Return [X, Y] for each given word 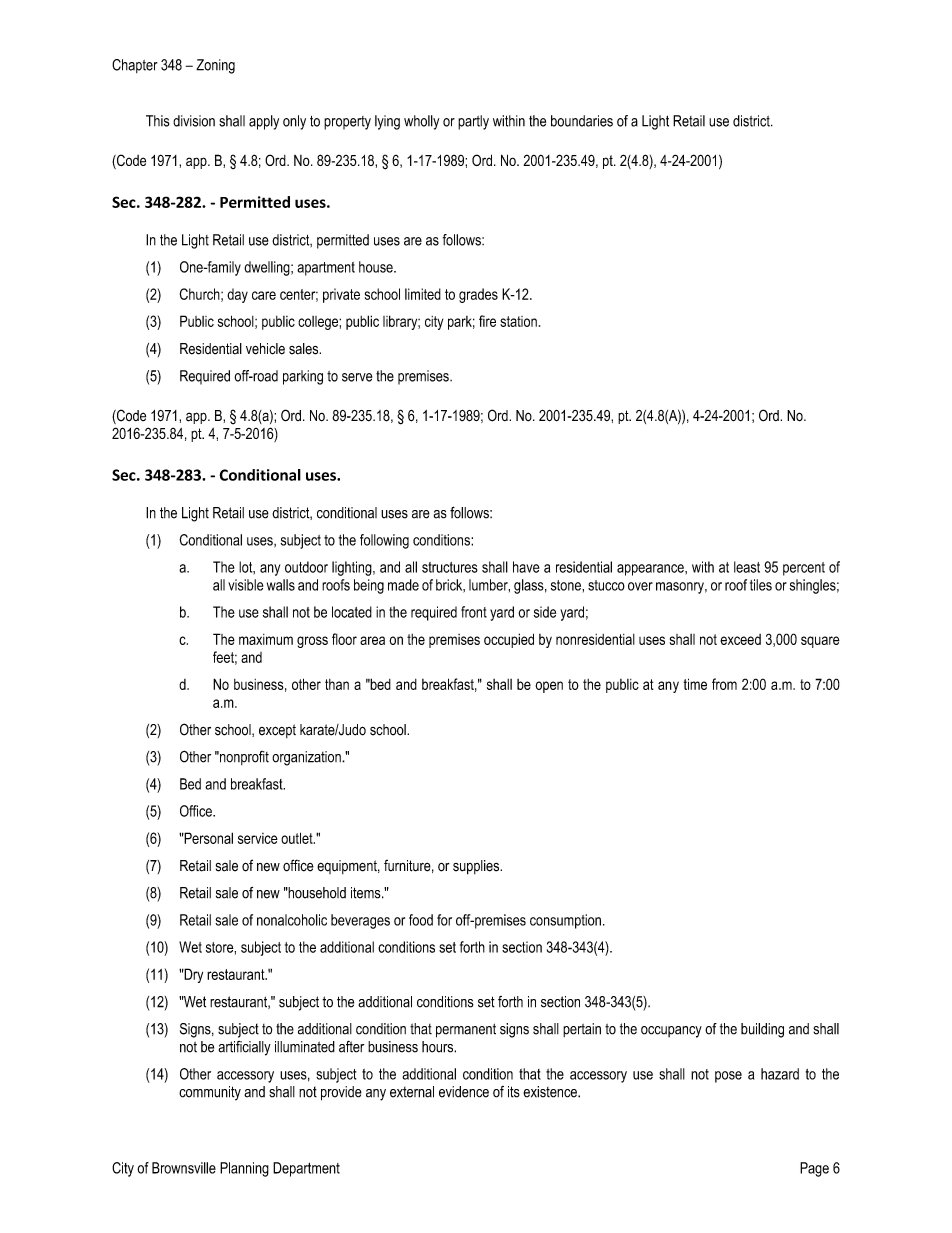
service [258, 838]
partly [473, 122]
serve [357, 377]
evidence [464, 1092]
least [747, 567]
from [724, 684]
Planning [244, 1169]
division [194, 121]
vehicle [265, 349]
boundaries [582, 121]
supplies [477, 867]
